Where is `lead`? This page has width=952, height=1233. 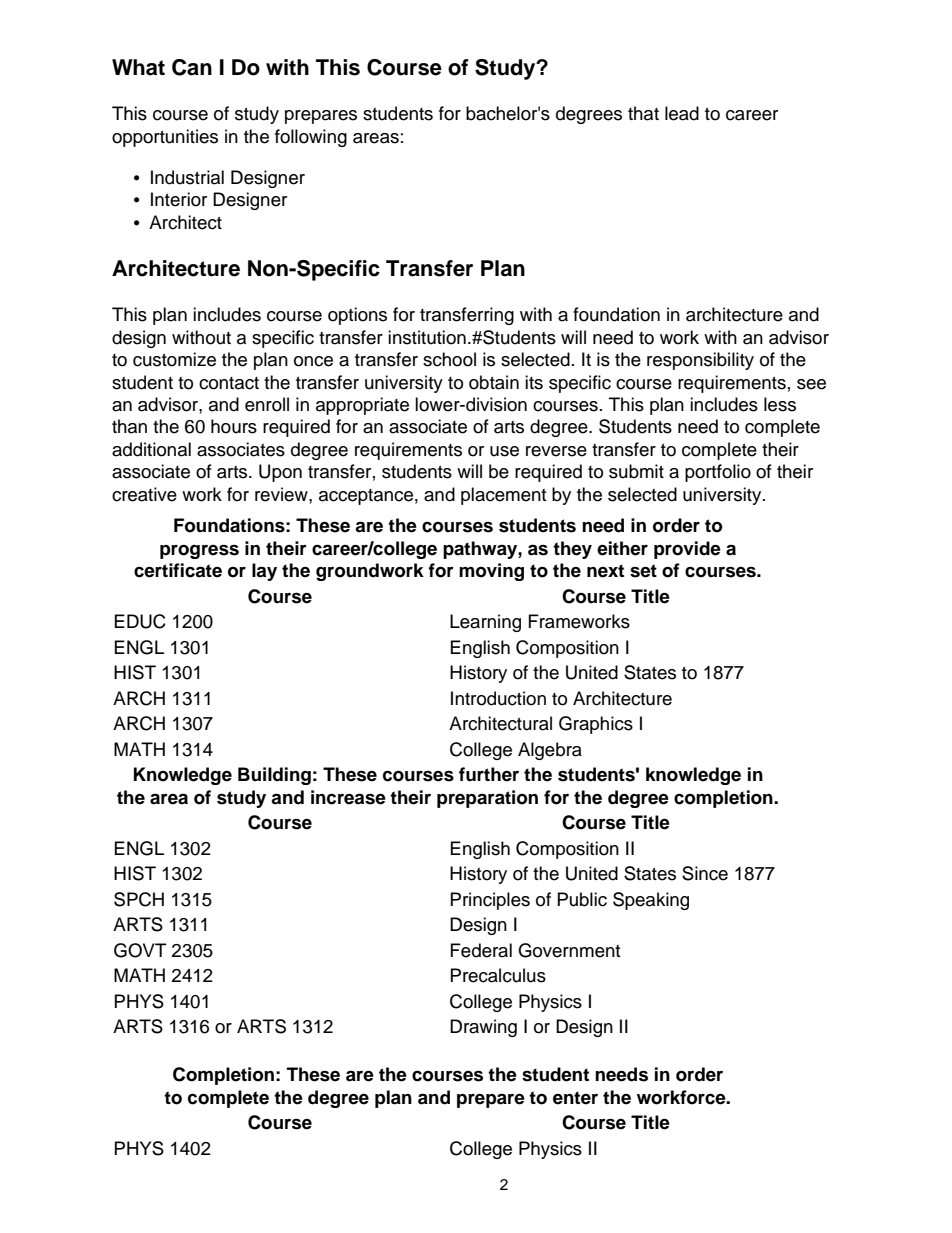
lead is located at coordinates (682, 113).
